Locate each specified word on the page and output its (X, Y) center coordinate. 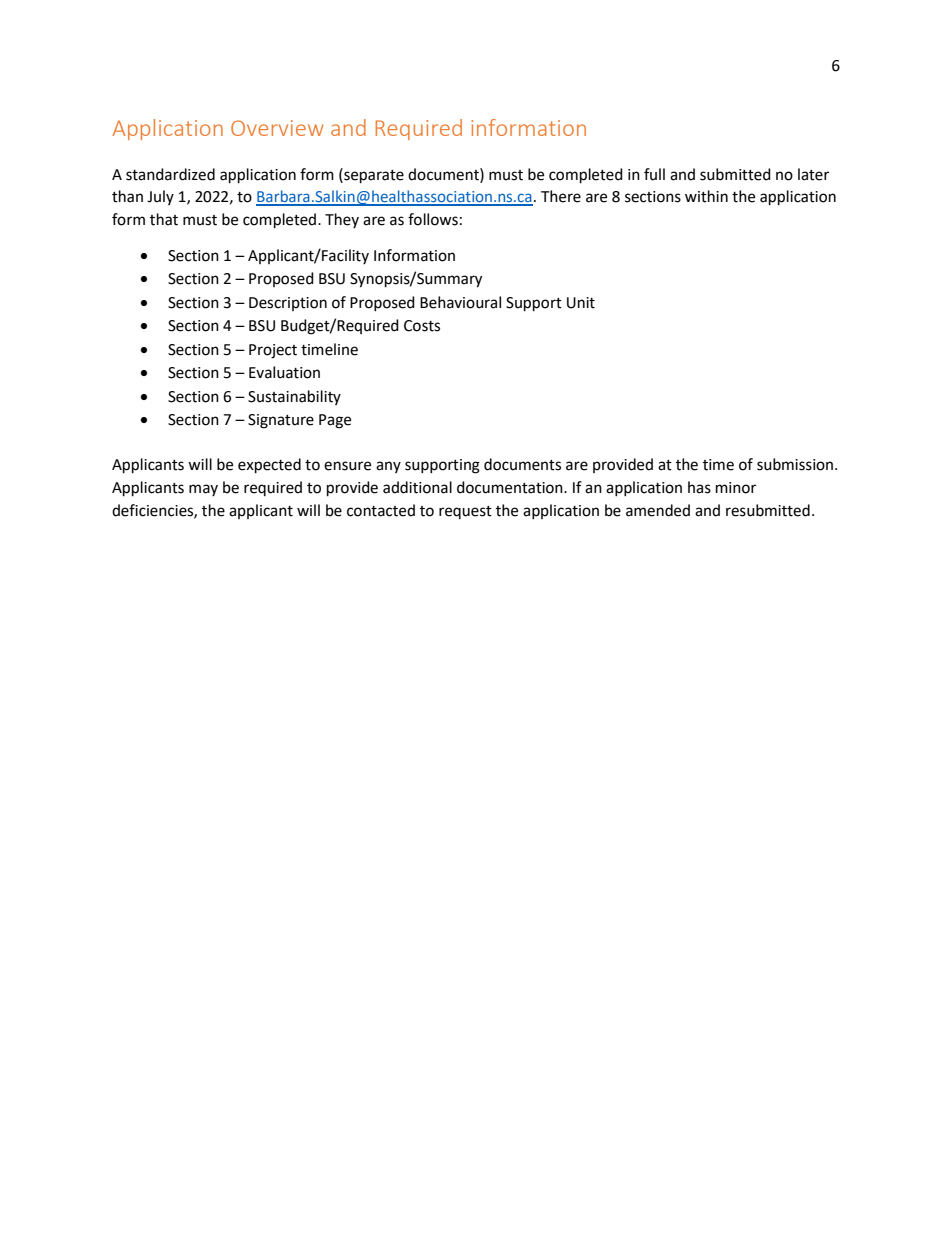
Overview (277, 128)
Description (288, 304)
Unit (581, 303)
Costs (422, 326)
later (813, 174)
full (654, 174)
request (465, 512)
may (203, 490)
